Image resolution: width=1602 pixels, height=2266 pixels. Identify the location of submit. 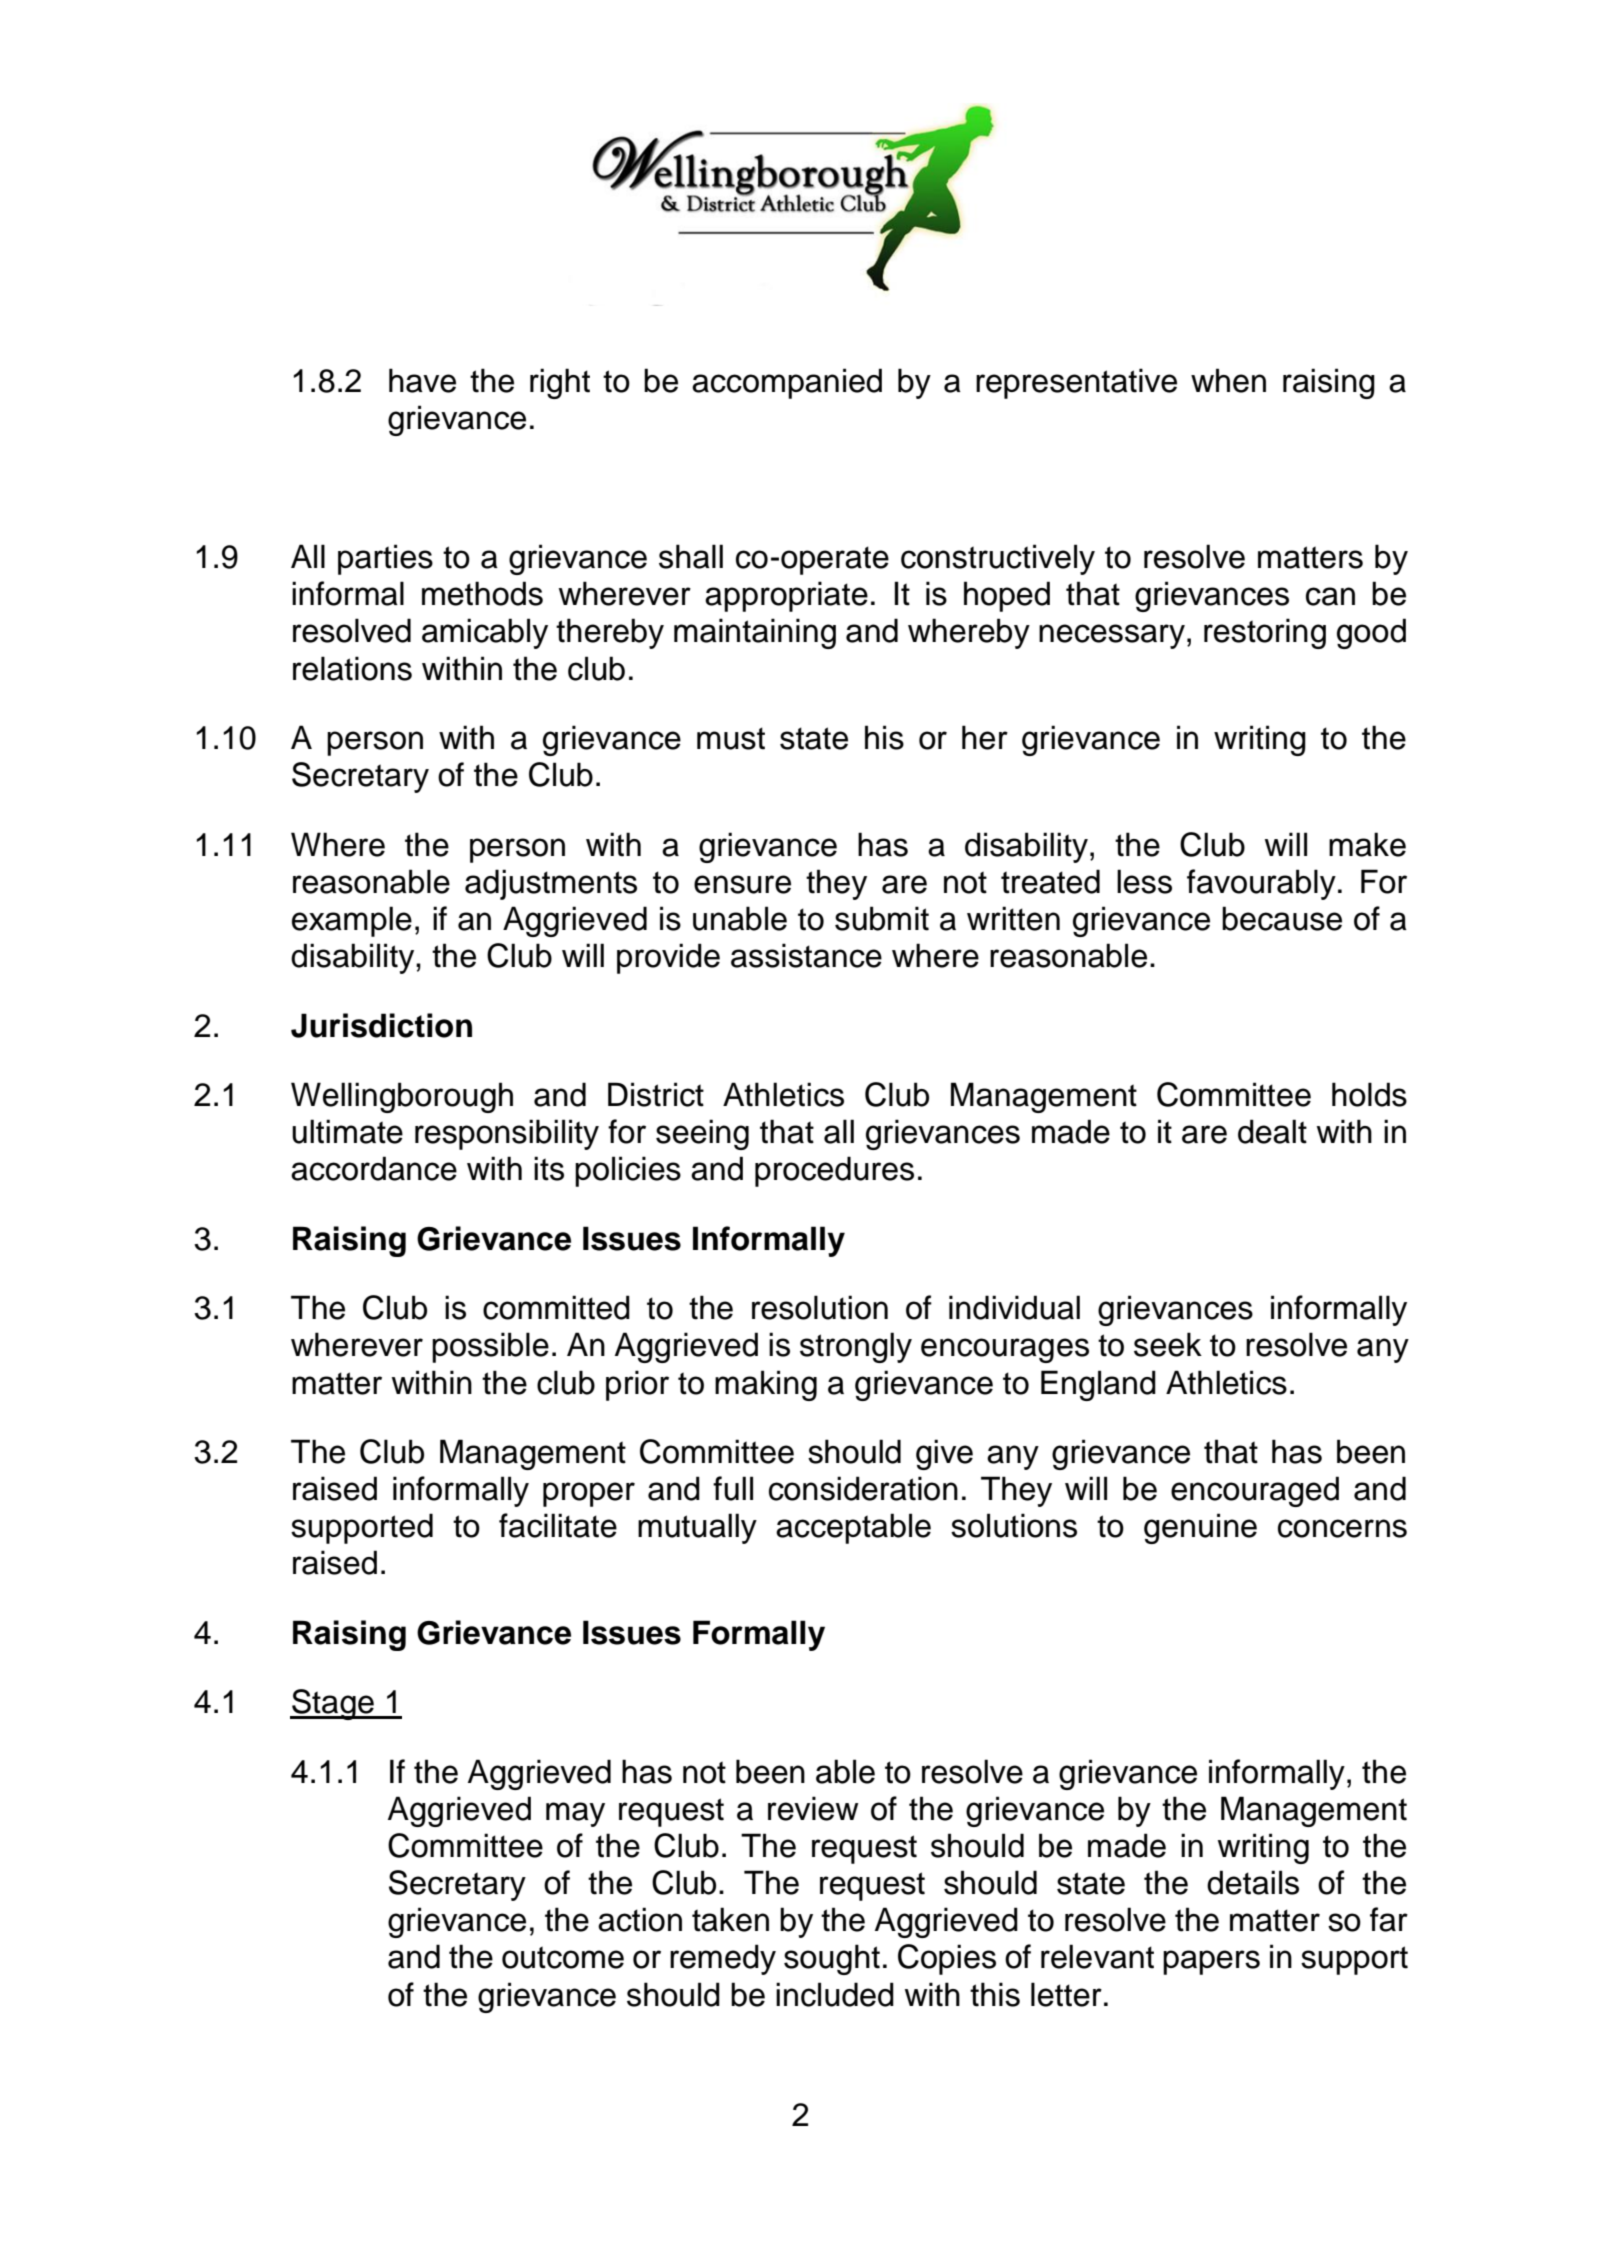
(882, 918).
